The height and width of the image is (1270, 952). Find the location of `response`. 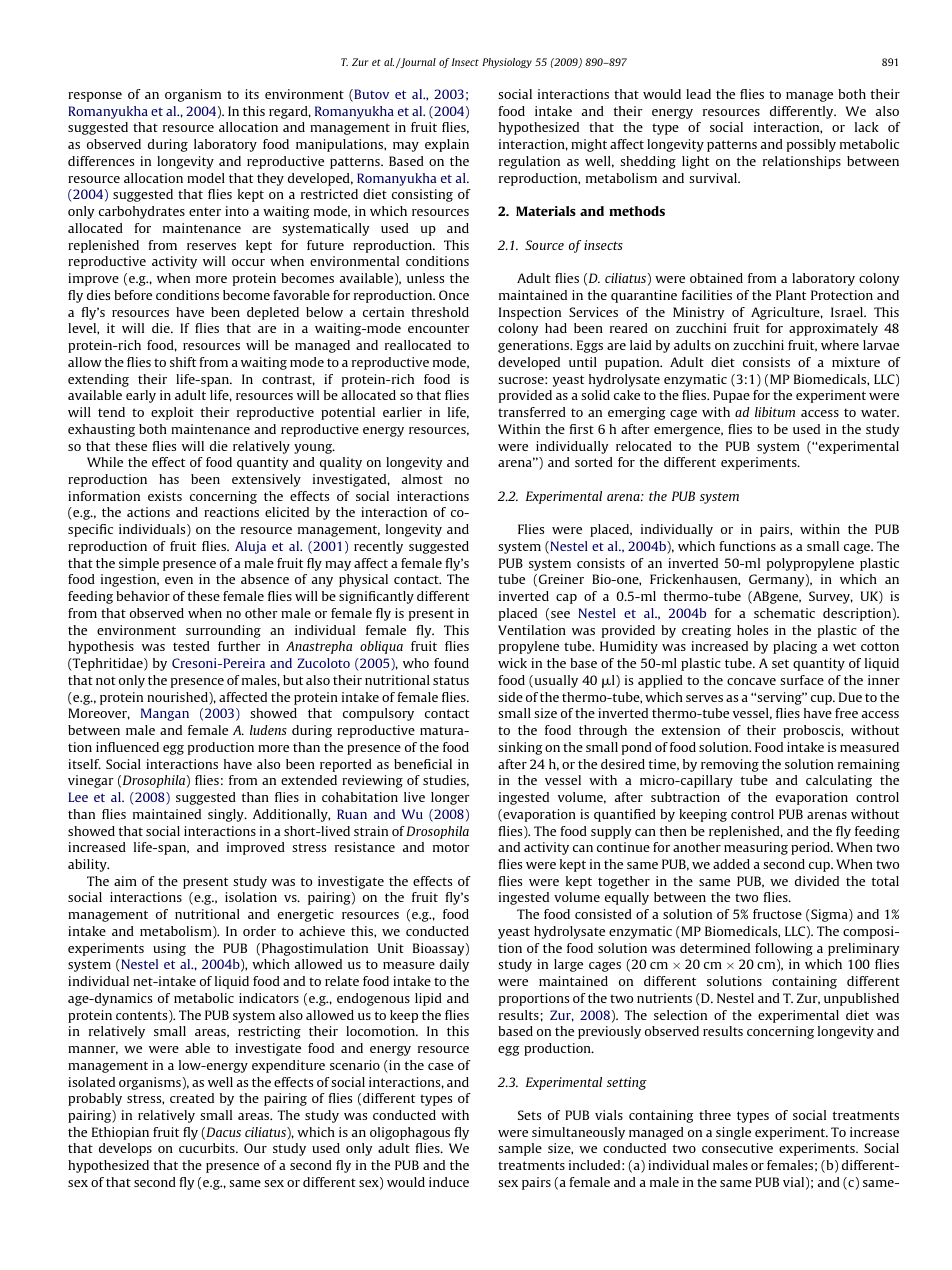

response is located at coordinates (95, 97).
